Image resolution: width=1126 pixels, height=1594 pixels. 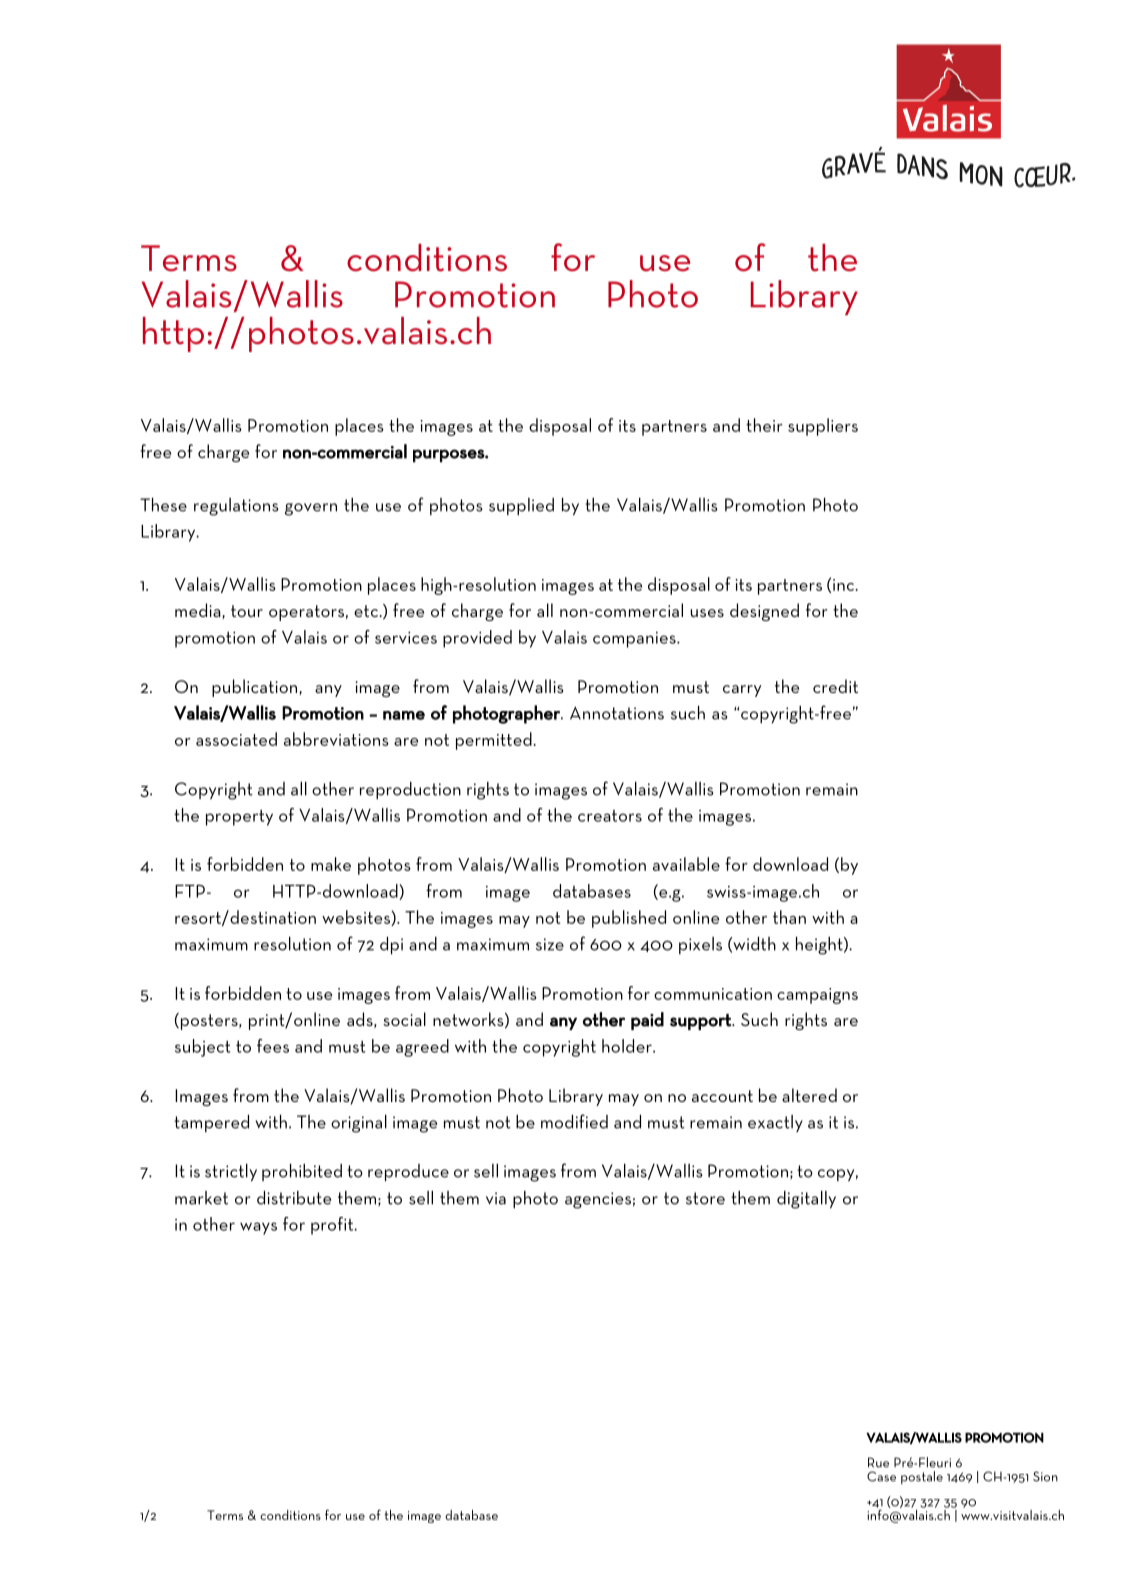 I want to click on tampered, so click(x=211, y=1123).
